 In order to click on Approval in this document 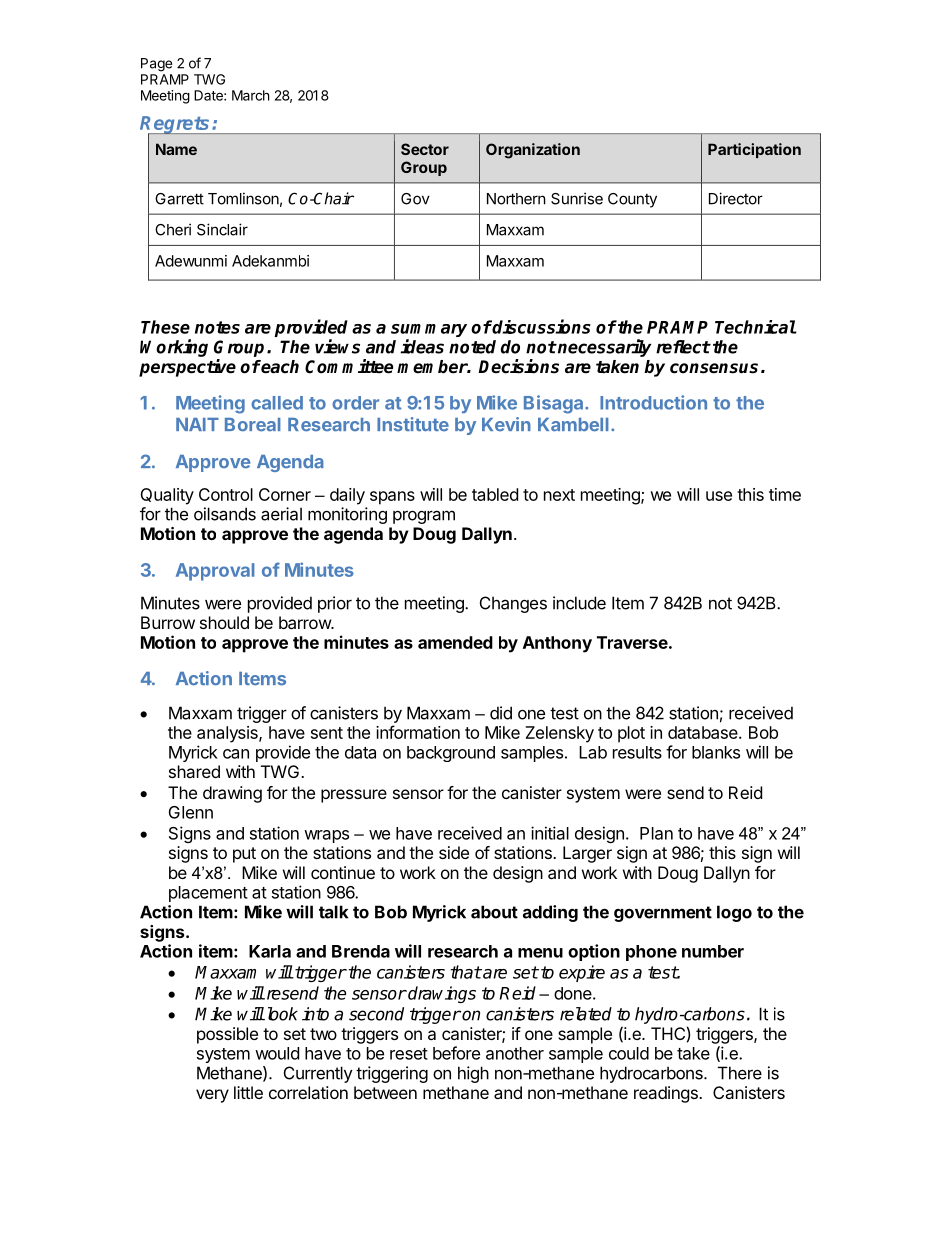, I will do `click(215, 572)`.
